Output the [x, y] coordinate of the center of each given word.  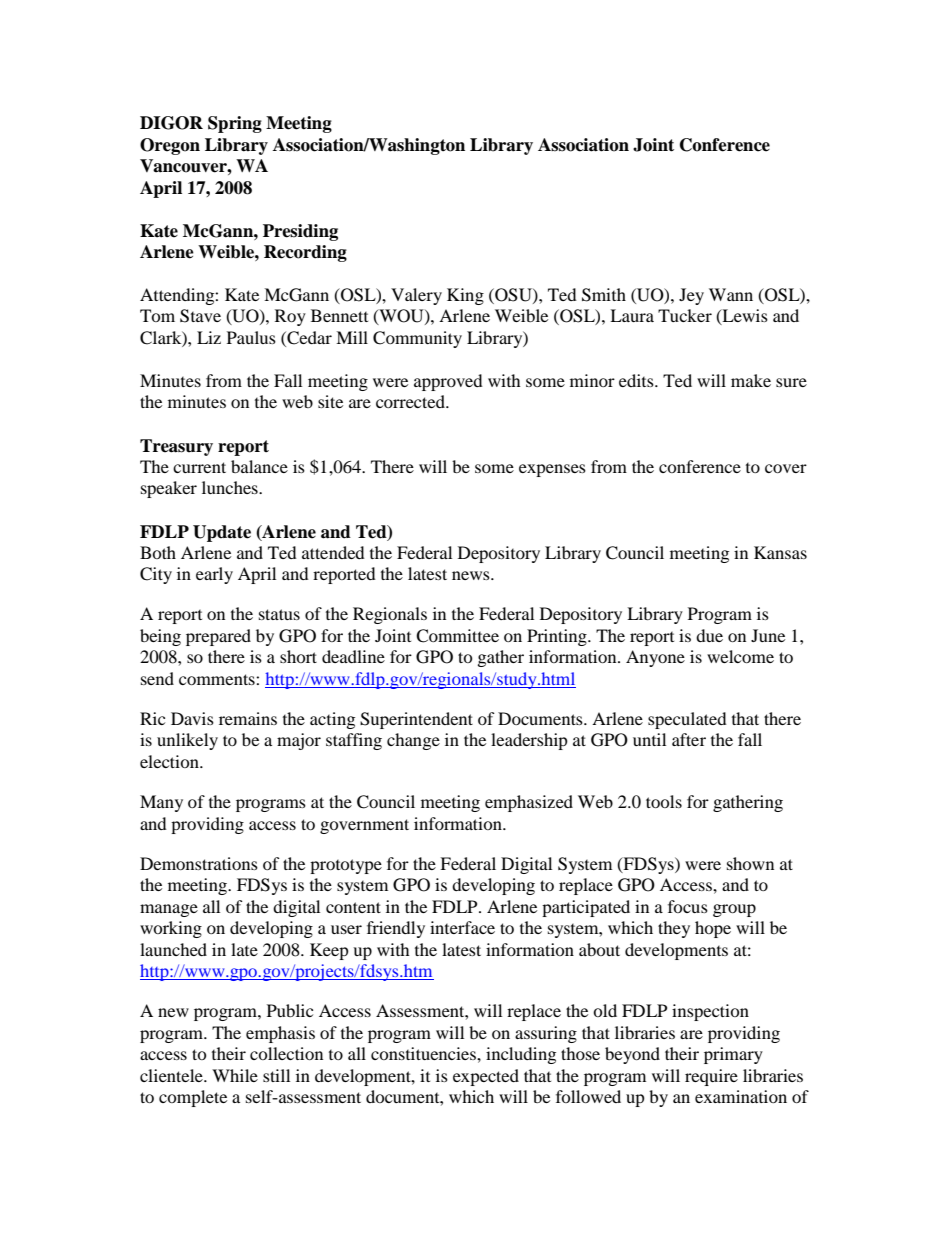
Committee [457, 636]
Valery [416, 296]
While [235, 1075]
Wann [731, 294]
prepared [218, 637]
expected [486, 1077]
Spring [235, 124]
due [709, 635]
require [711, 1077]
